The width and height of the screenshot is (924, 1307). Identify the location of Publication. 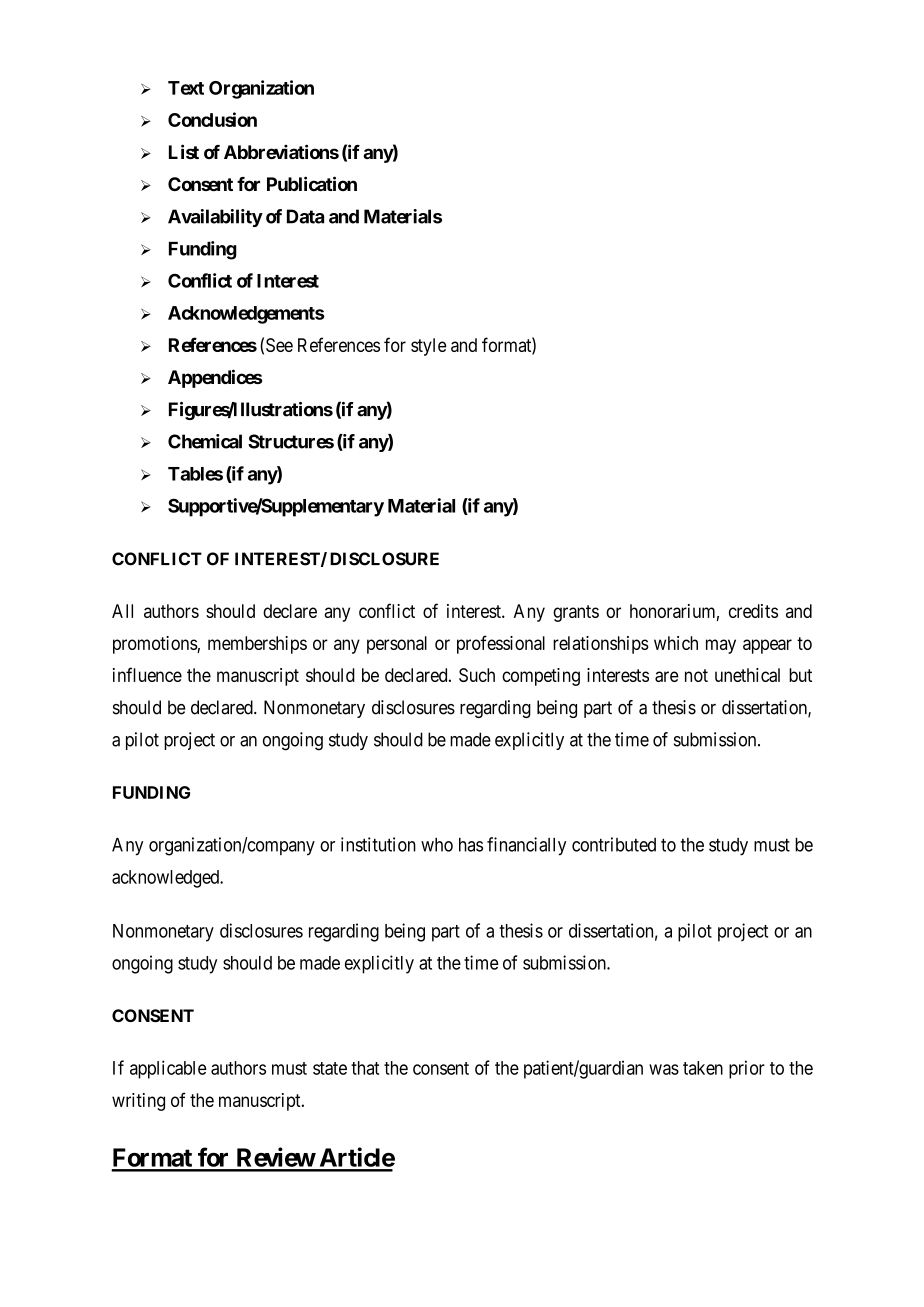
(312, 183).
